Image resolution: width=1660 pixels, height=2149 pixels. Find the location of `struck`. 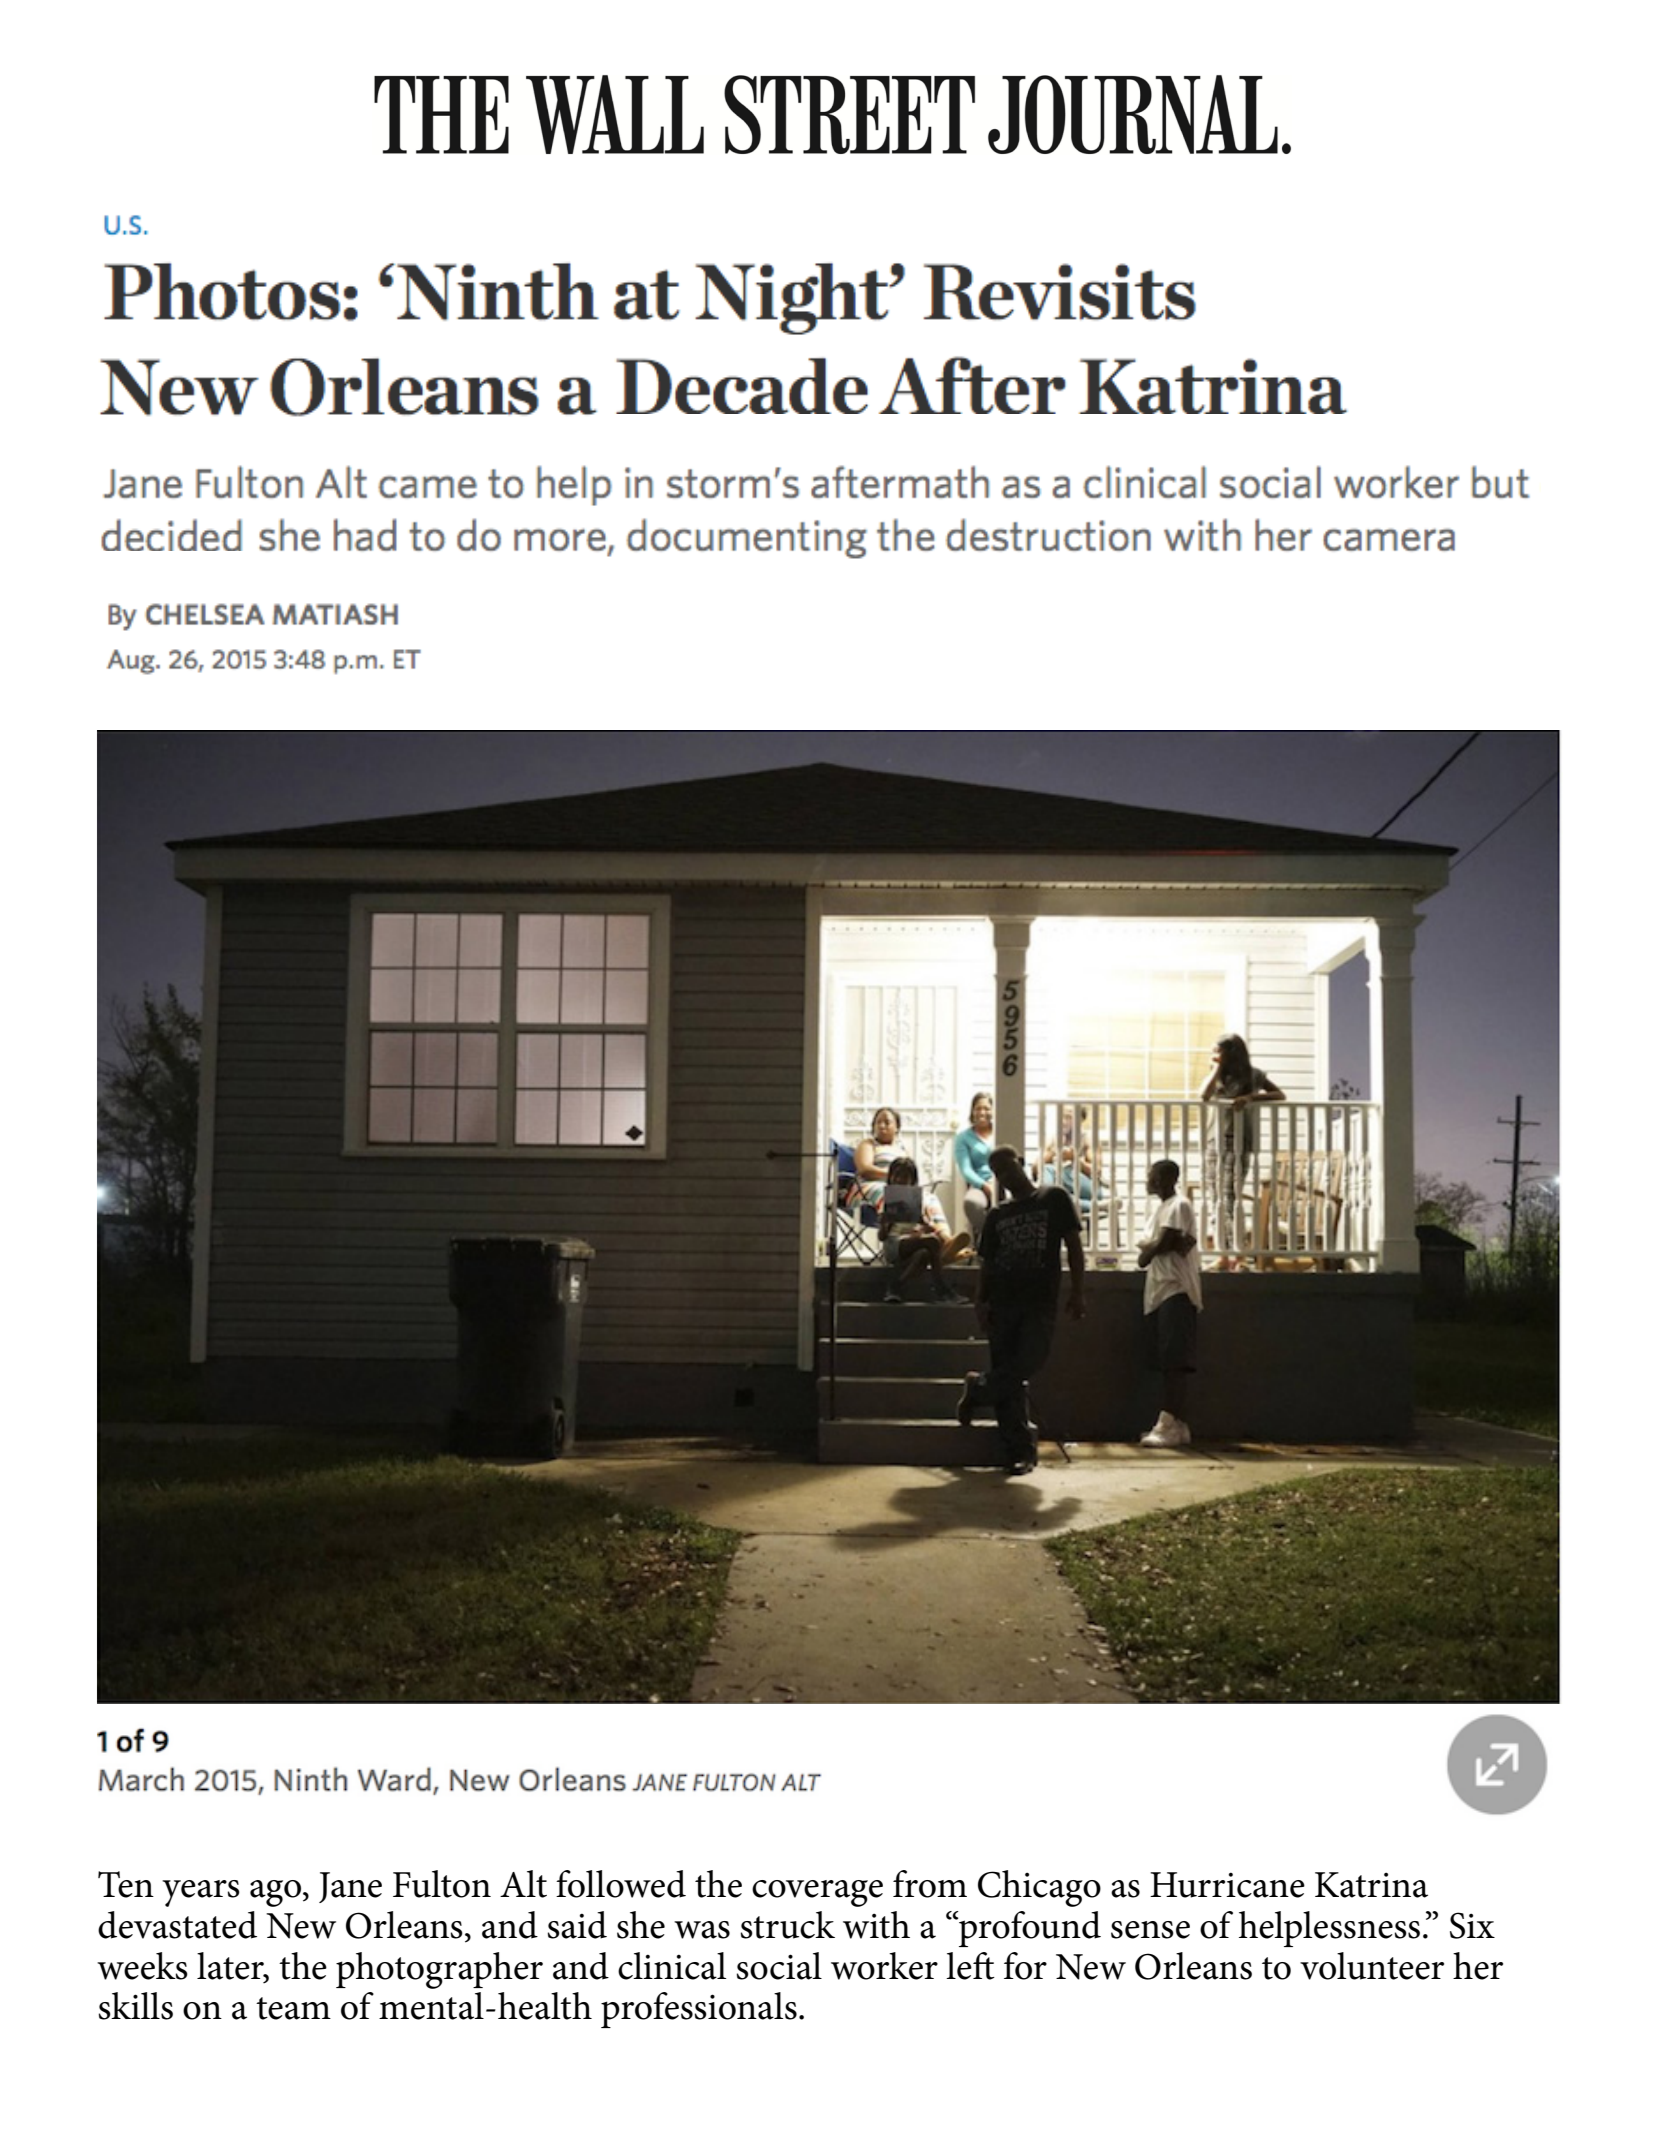

struck is located at coordinates (788, 1925).
